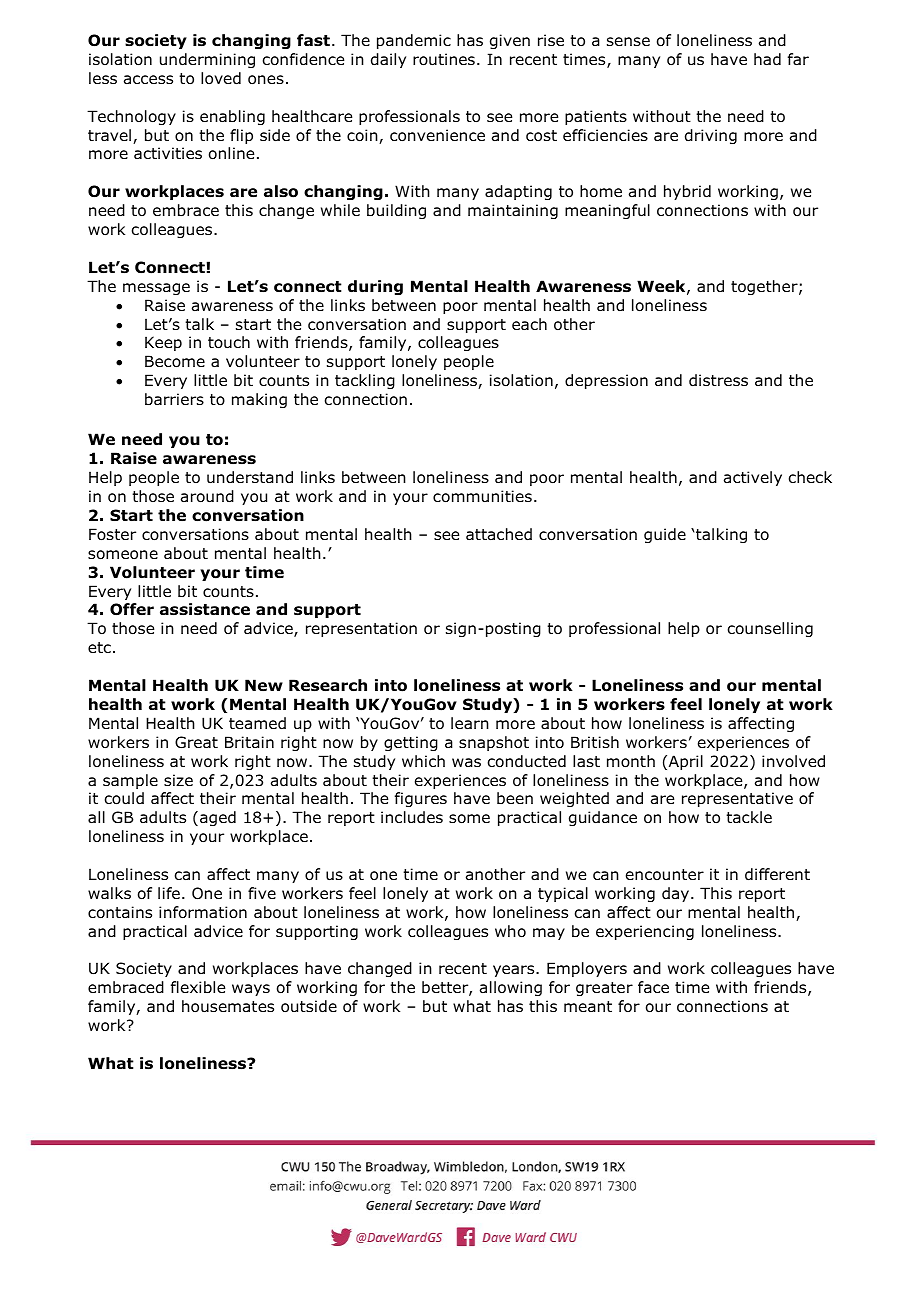  Describe the element at coordinates (207, 60) in the screenshot. I see `undermining` at that location.
